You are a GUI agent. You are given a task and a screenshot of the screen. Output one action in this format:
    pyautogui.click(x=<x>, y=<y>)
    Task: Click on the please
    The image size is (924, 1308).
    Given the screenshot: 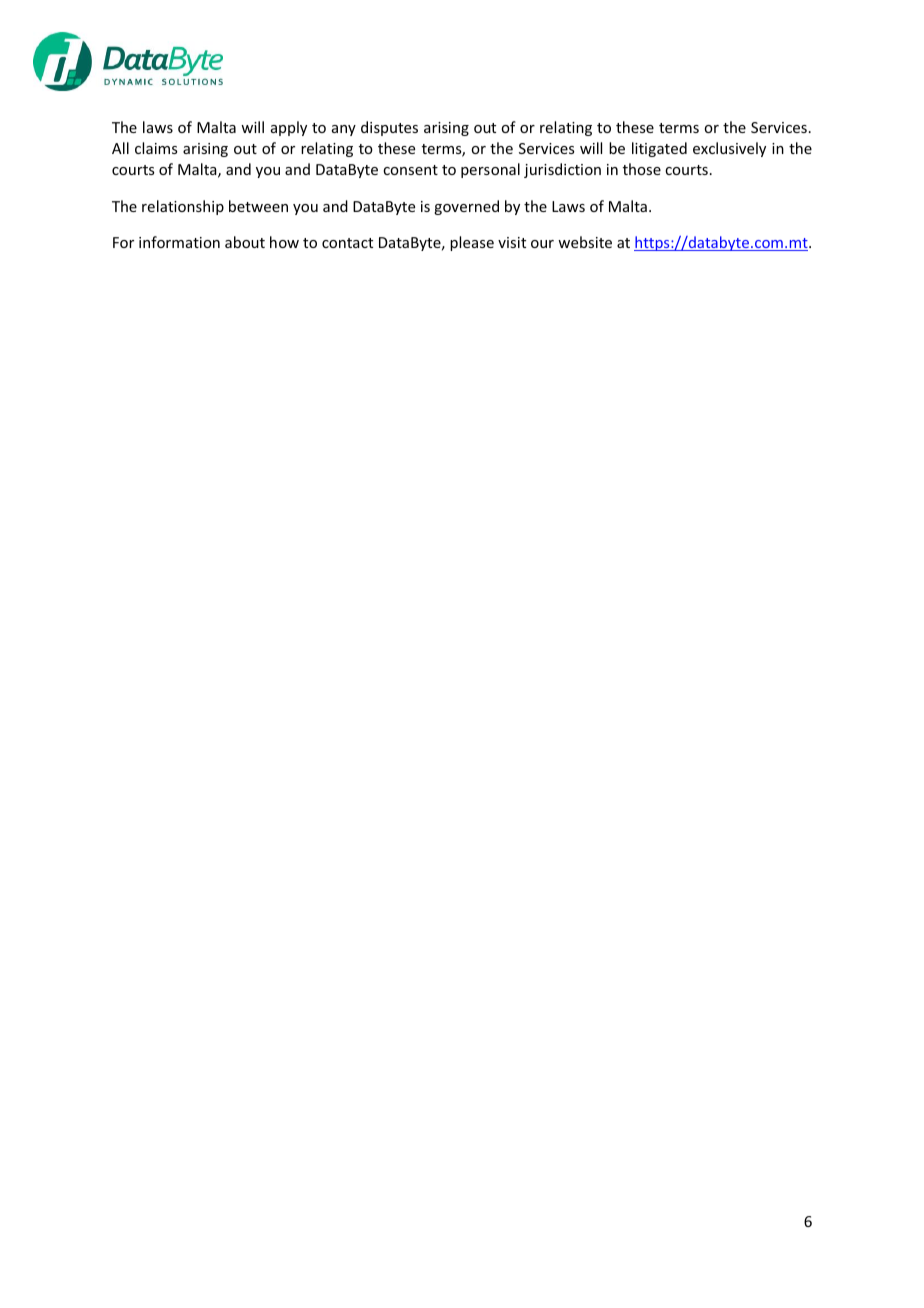 What is the action you would take?
    pyautogui.click(x=472, y=243)
